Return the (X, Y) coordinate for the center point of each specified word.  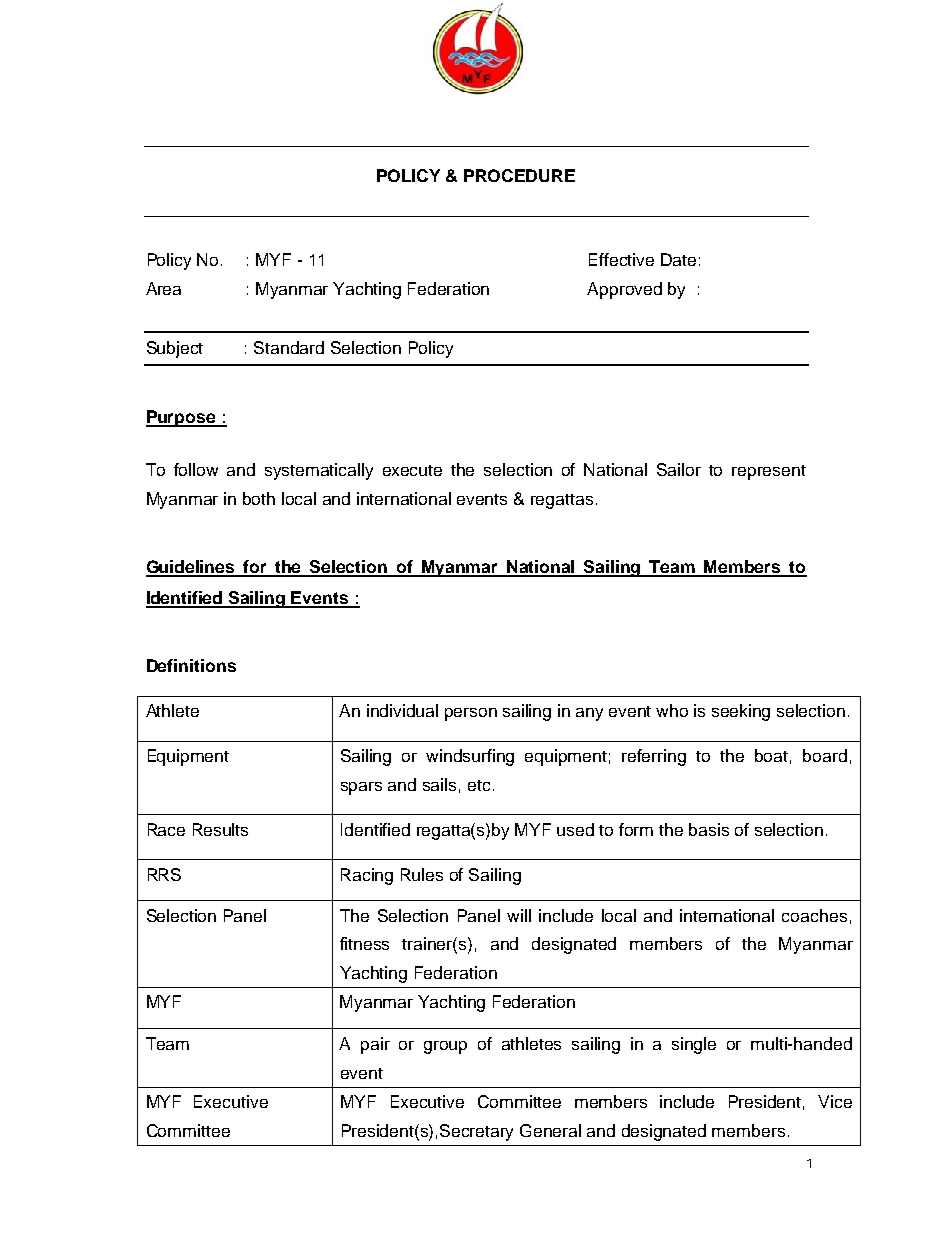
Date (678, 259)
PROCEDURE (519, 175)
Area (163, 288)
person (471, 714)
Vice (835, 1101)
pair (375, 1045)
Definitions (191, 665)
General (550, 1130)
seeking (741, 712)
